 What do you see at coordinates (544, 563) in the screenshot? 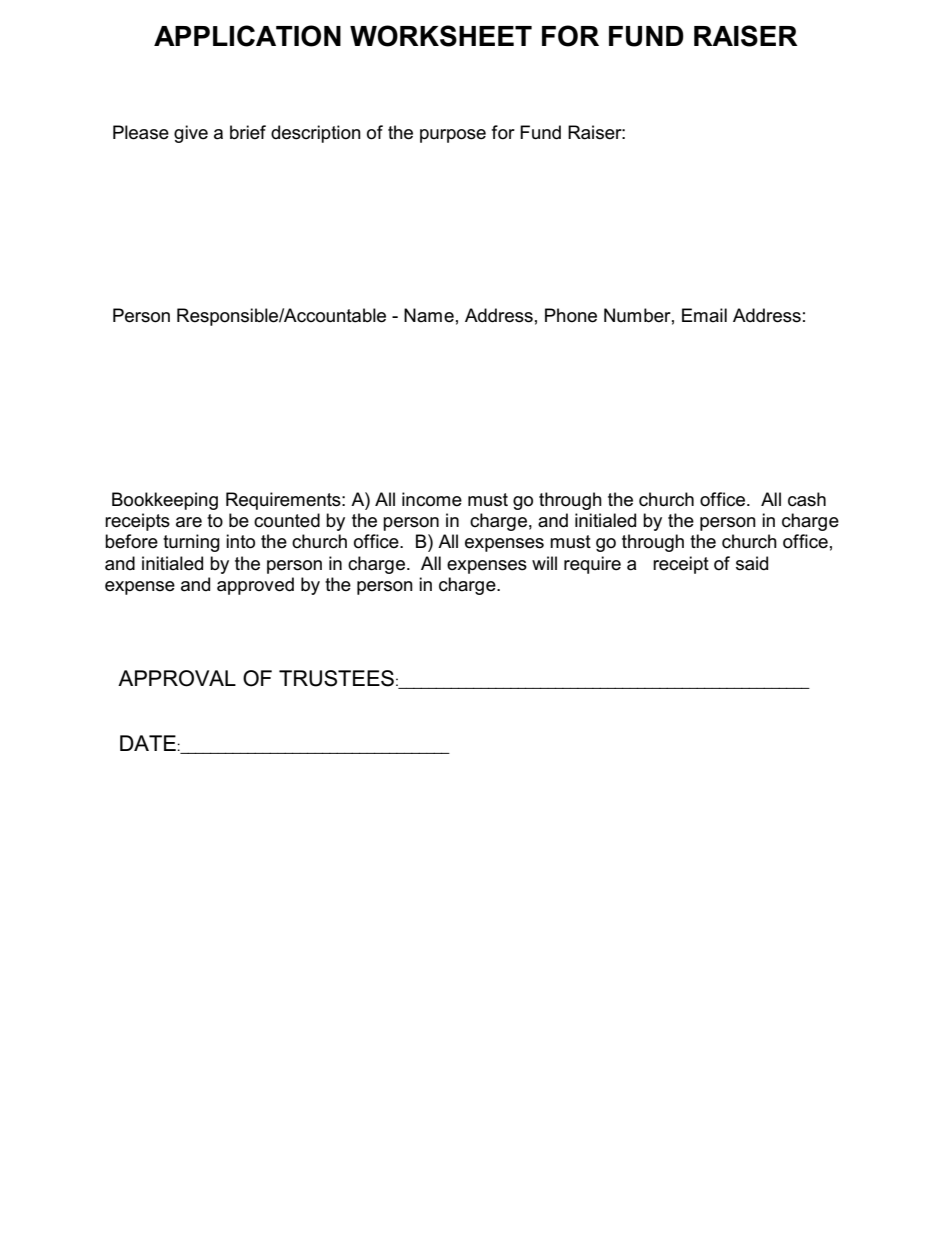
I see `will` at bounding box center [544, 563].
